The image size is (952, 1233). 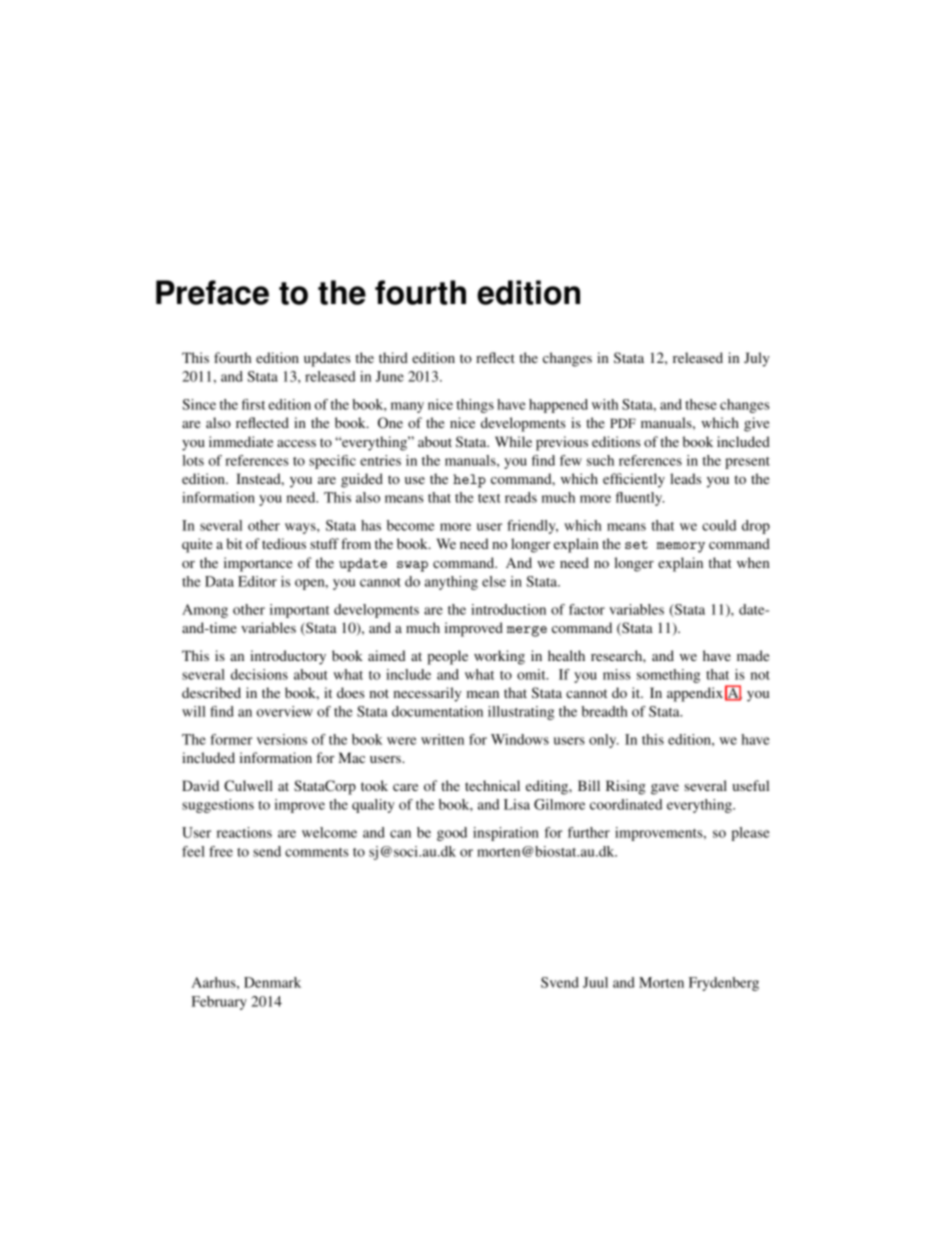 I want to click on third, so click(x=393, y=357).
